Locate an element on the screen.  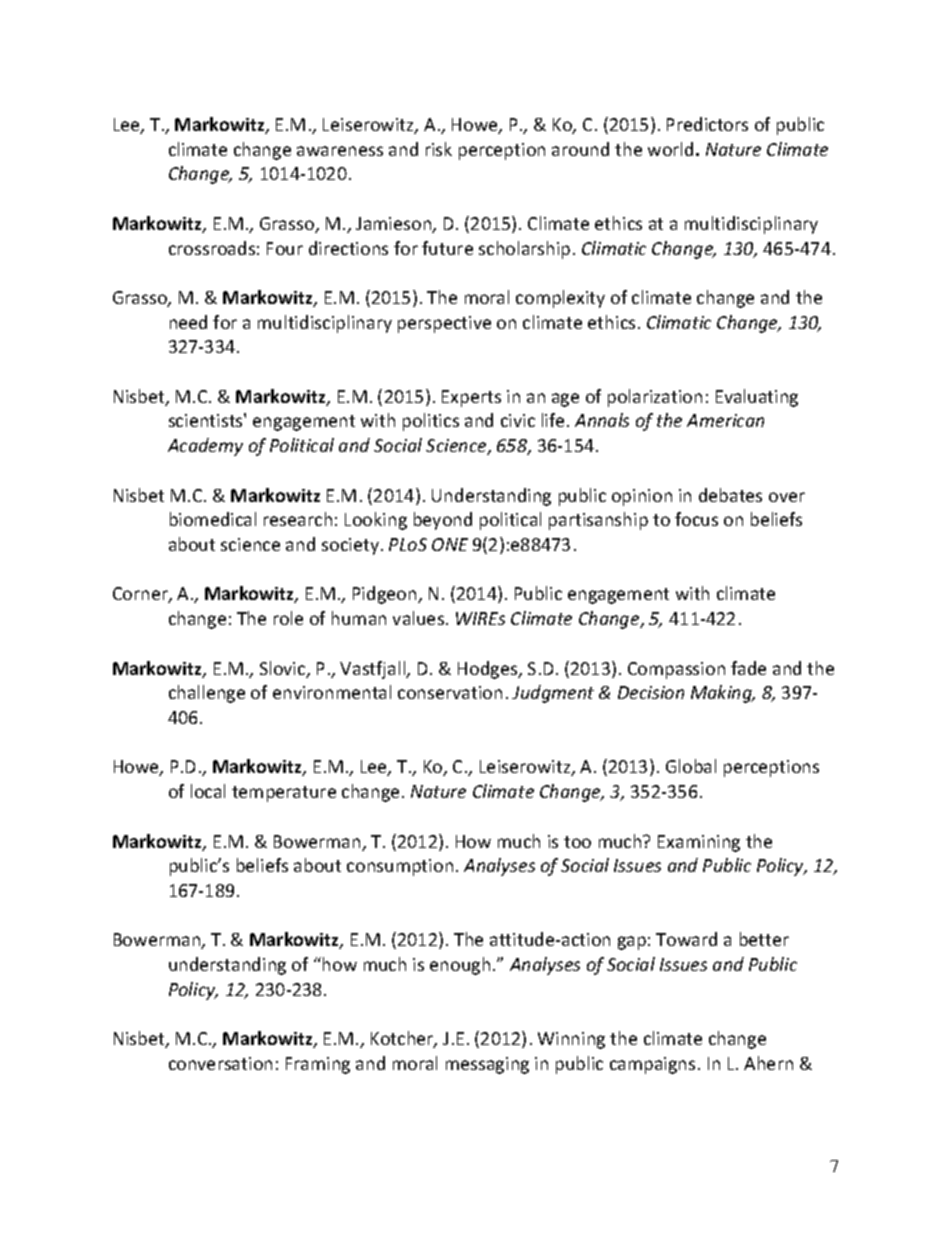
American is located at coordinates (725, 420).
